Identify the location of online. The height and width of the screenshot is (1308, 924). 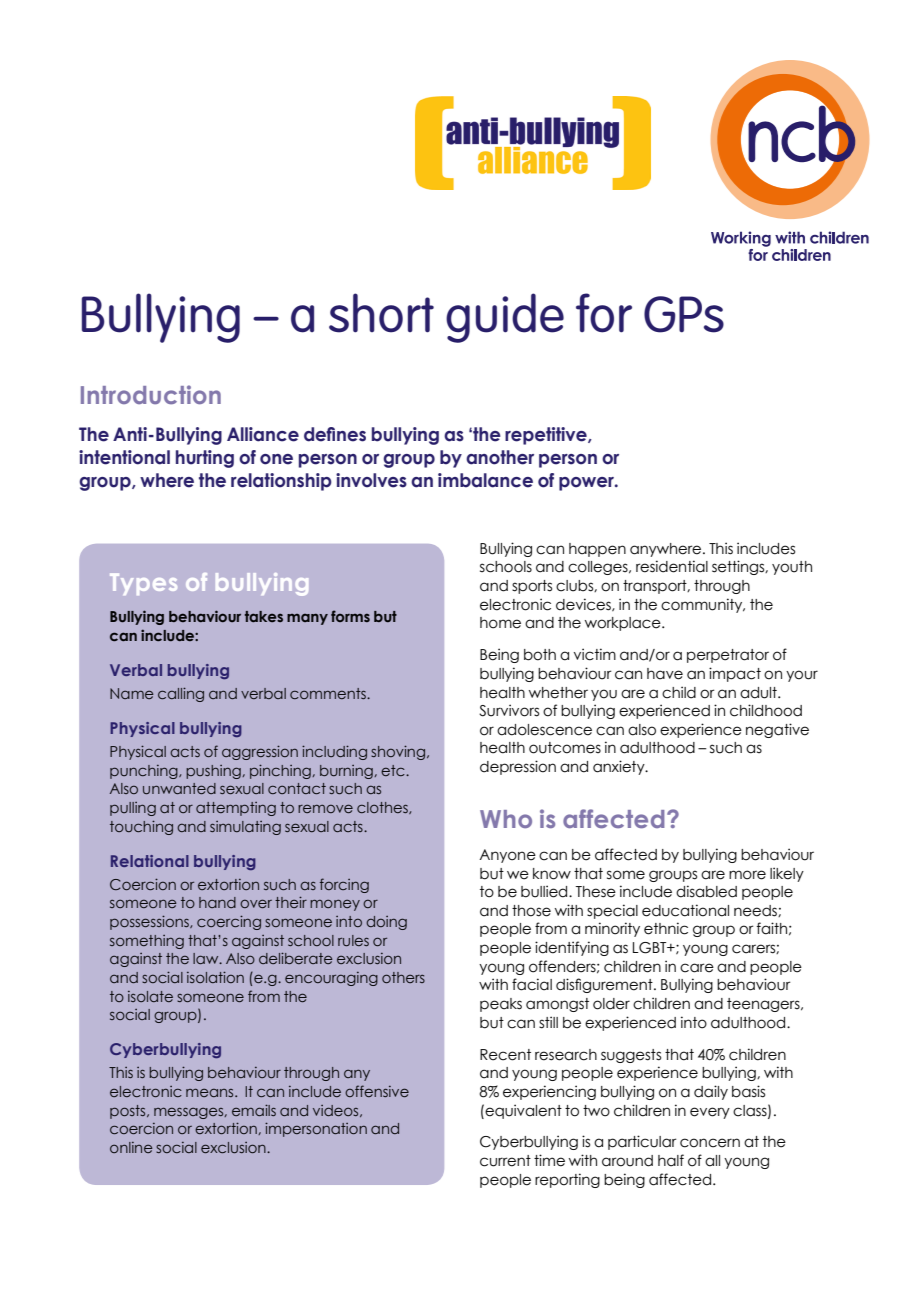
(131, 1147).
